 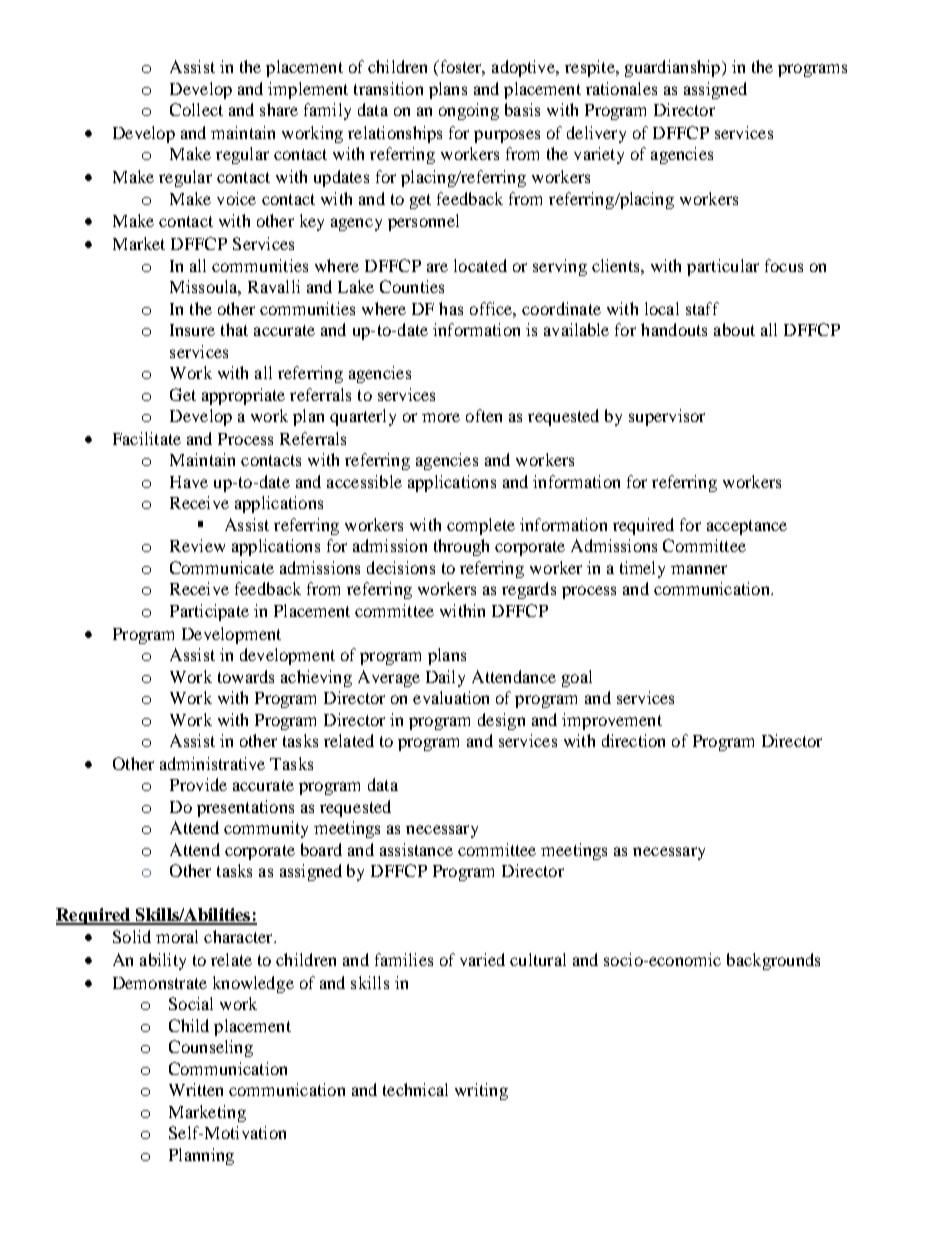 I want to click on through, so click(x=461, y=547).
